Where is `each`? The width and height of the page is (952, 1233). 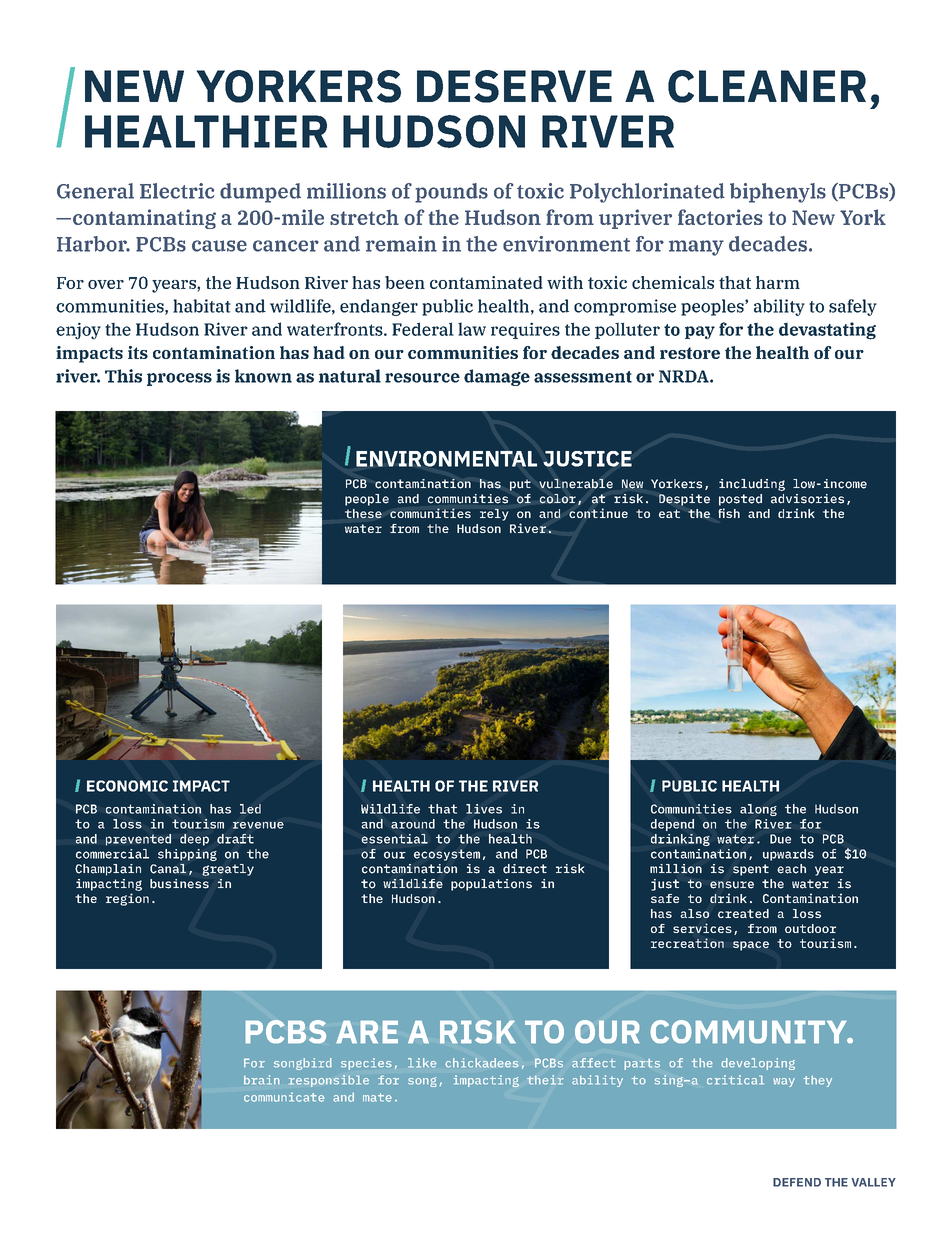 each is located at coordinates (791, 869).
